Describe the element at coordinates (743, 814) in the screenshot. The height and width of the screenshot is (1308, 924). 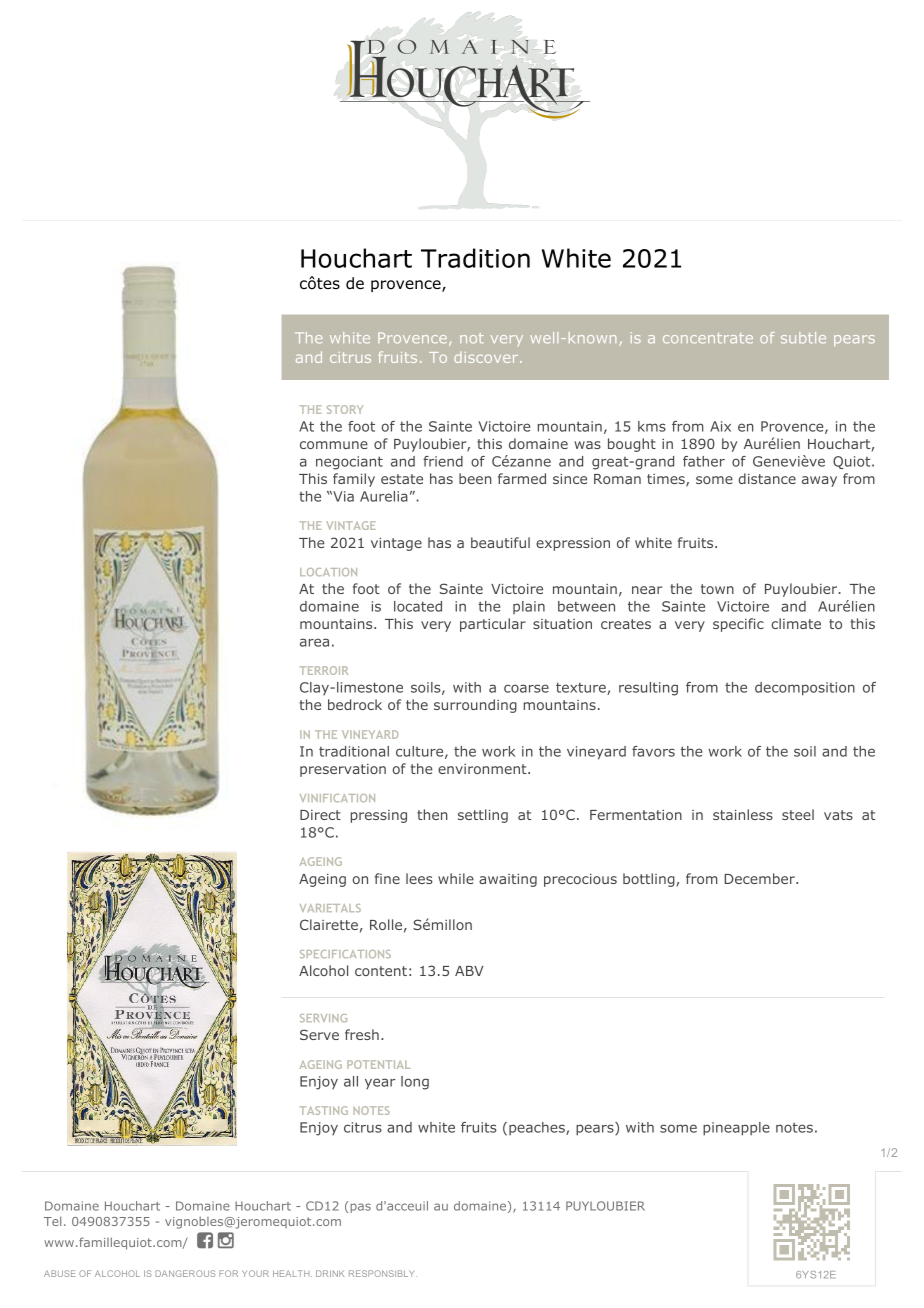
I see `stainless` at that location.
